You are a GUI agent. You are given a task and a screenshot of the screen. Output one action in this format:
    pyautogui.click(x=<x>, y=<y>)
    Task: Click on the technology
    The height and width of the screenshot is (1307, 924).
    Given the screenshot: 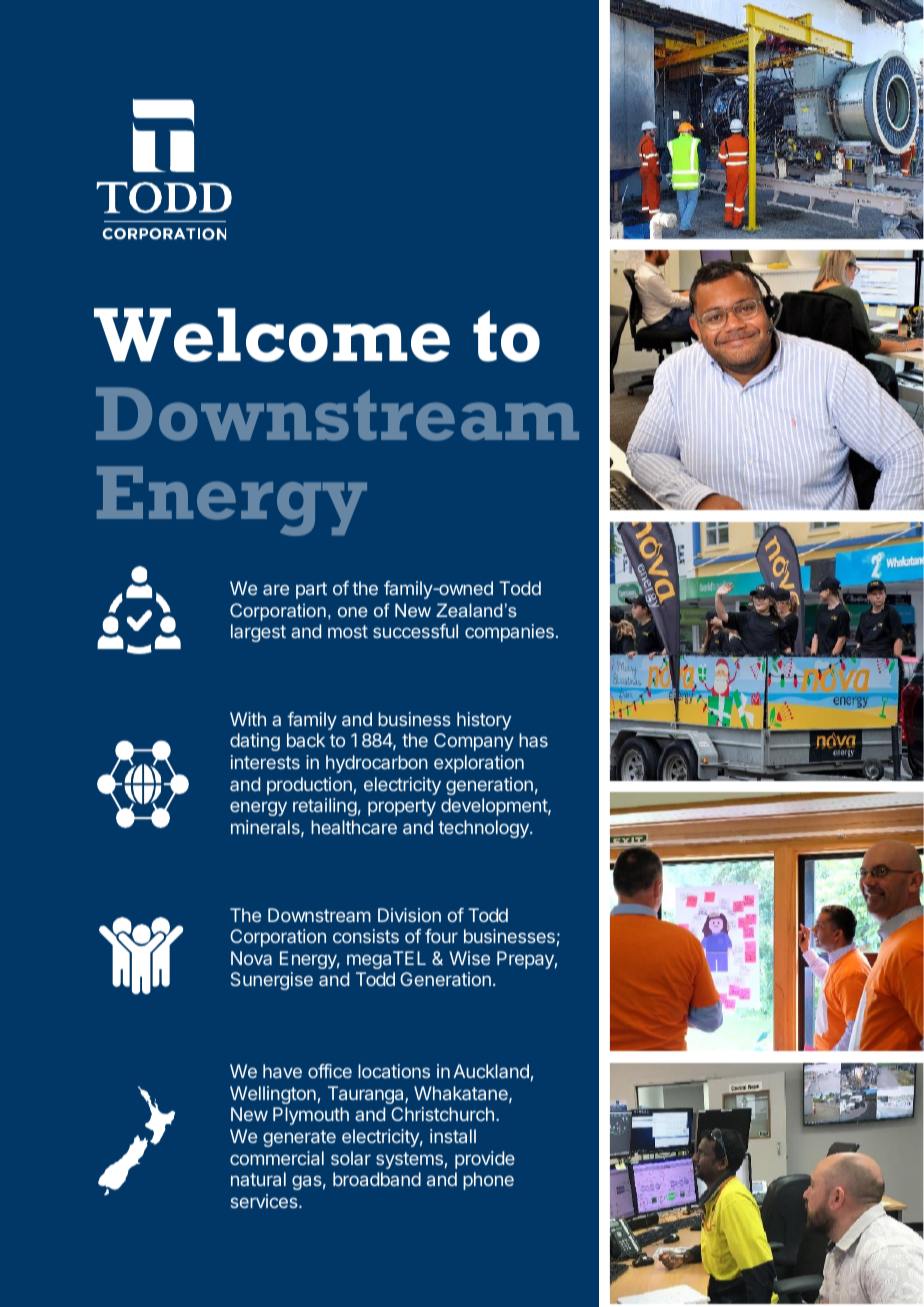 What is the action you would take?
    pyautogui.click(x=484, y=829)
